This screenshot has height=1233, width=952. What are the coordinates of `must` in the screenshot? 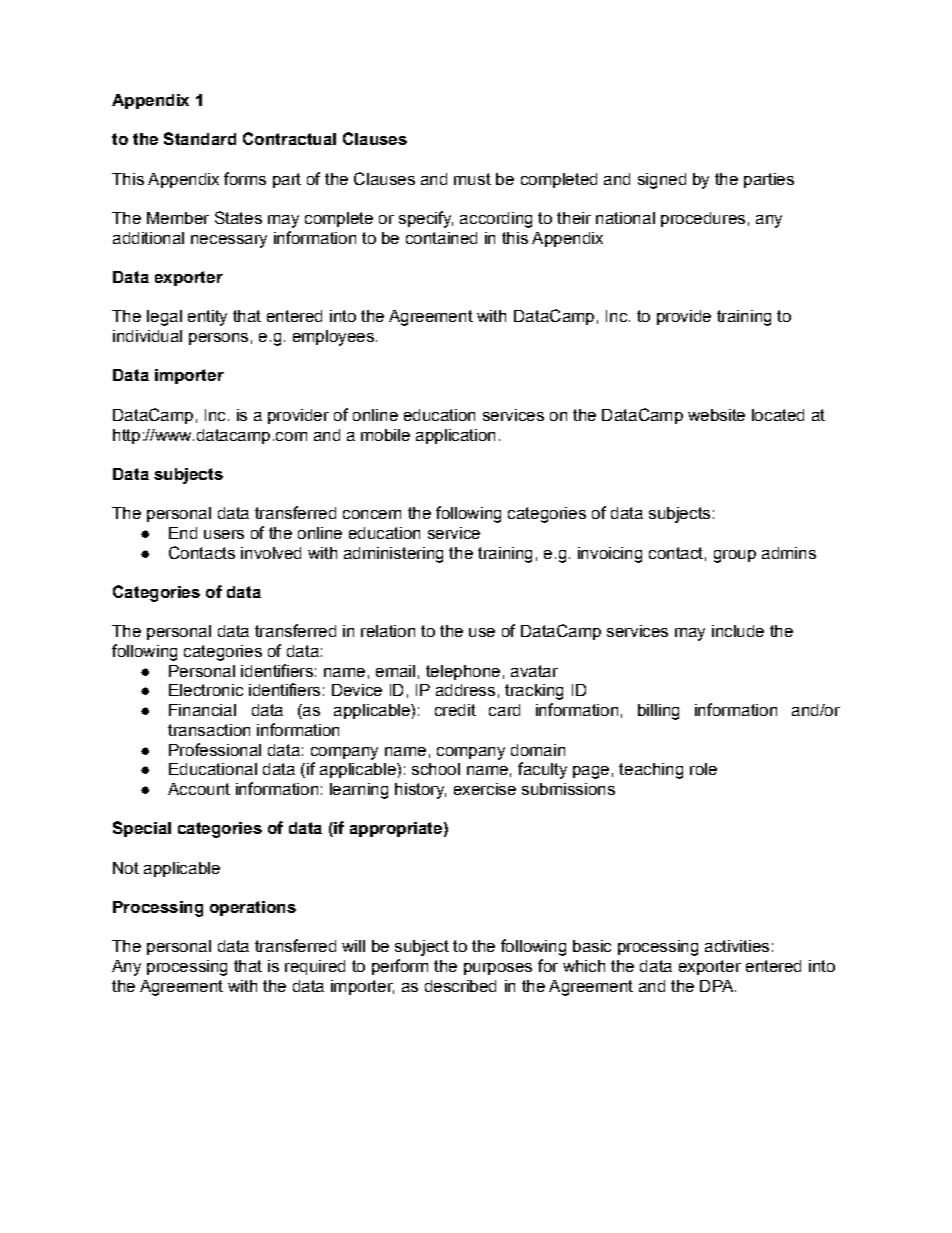 It's located at (472, 179).
